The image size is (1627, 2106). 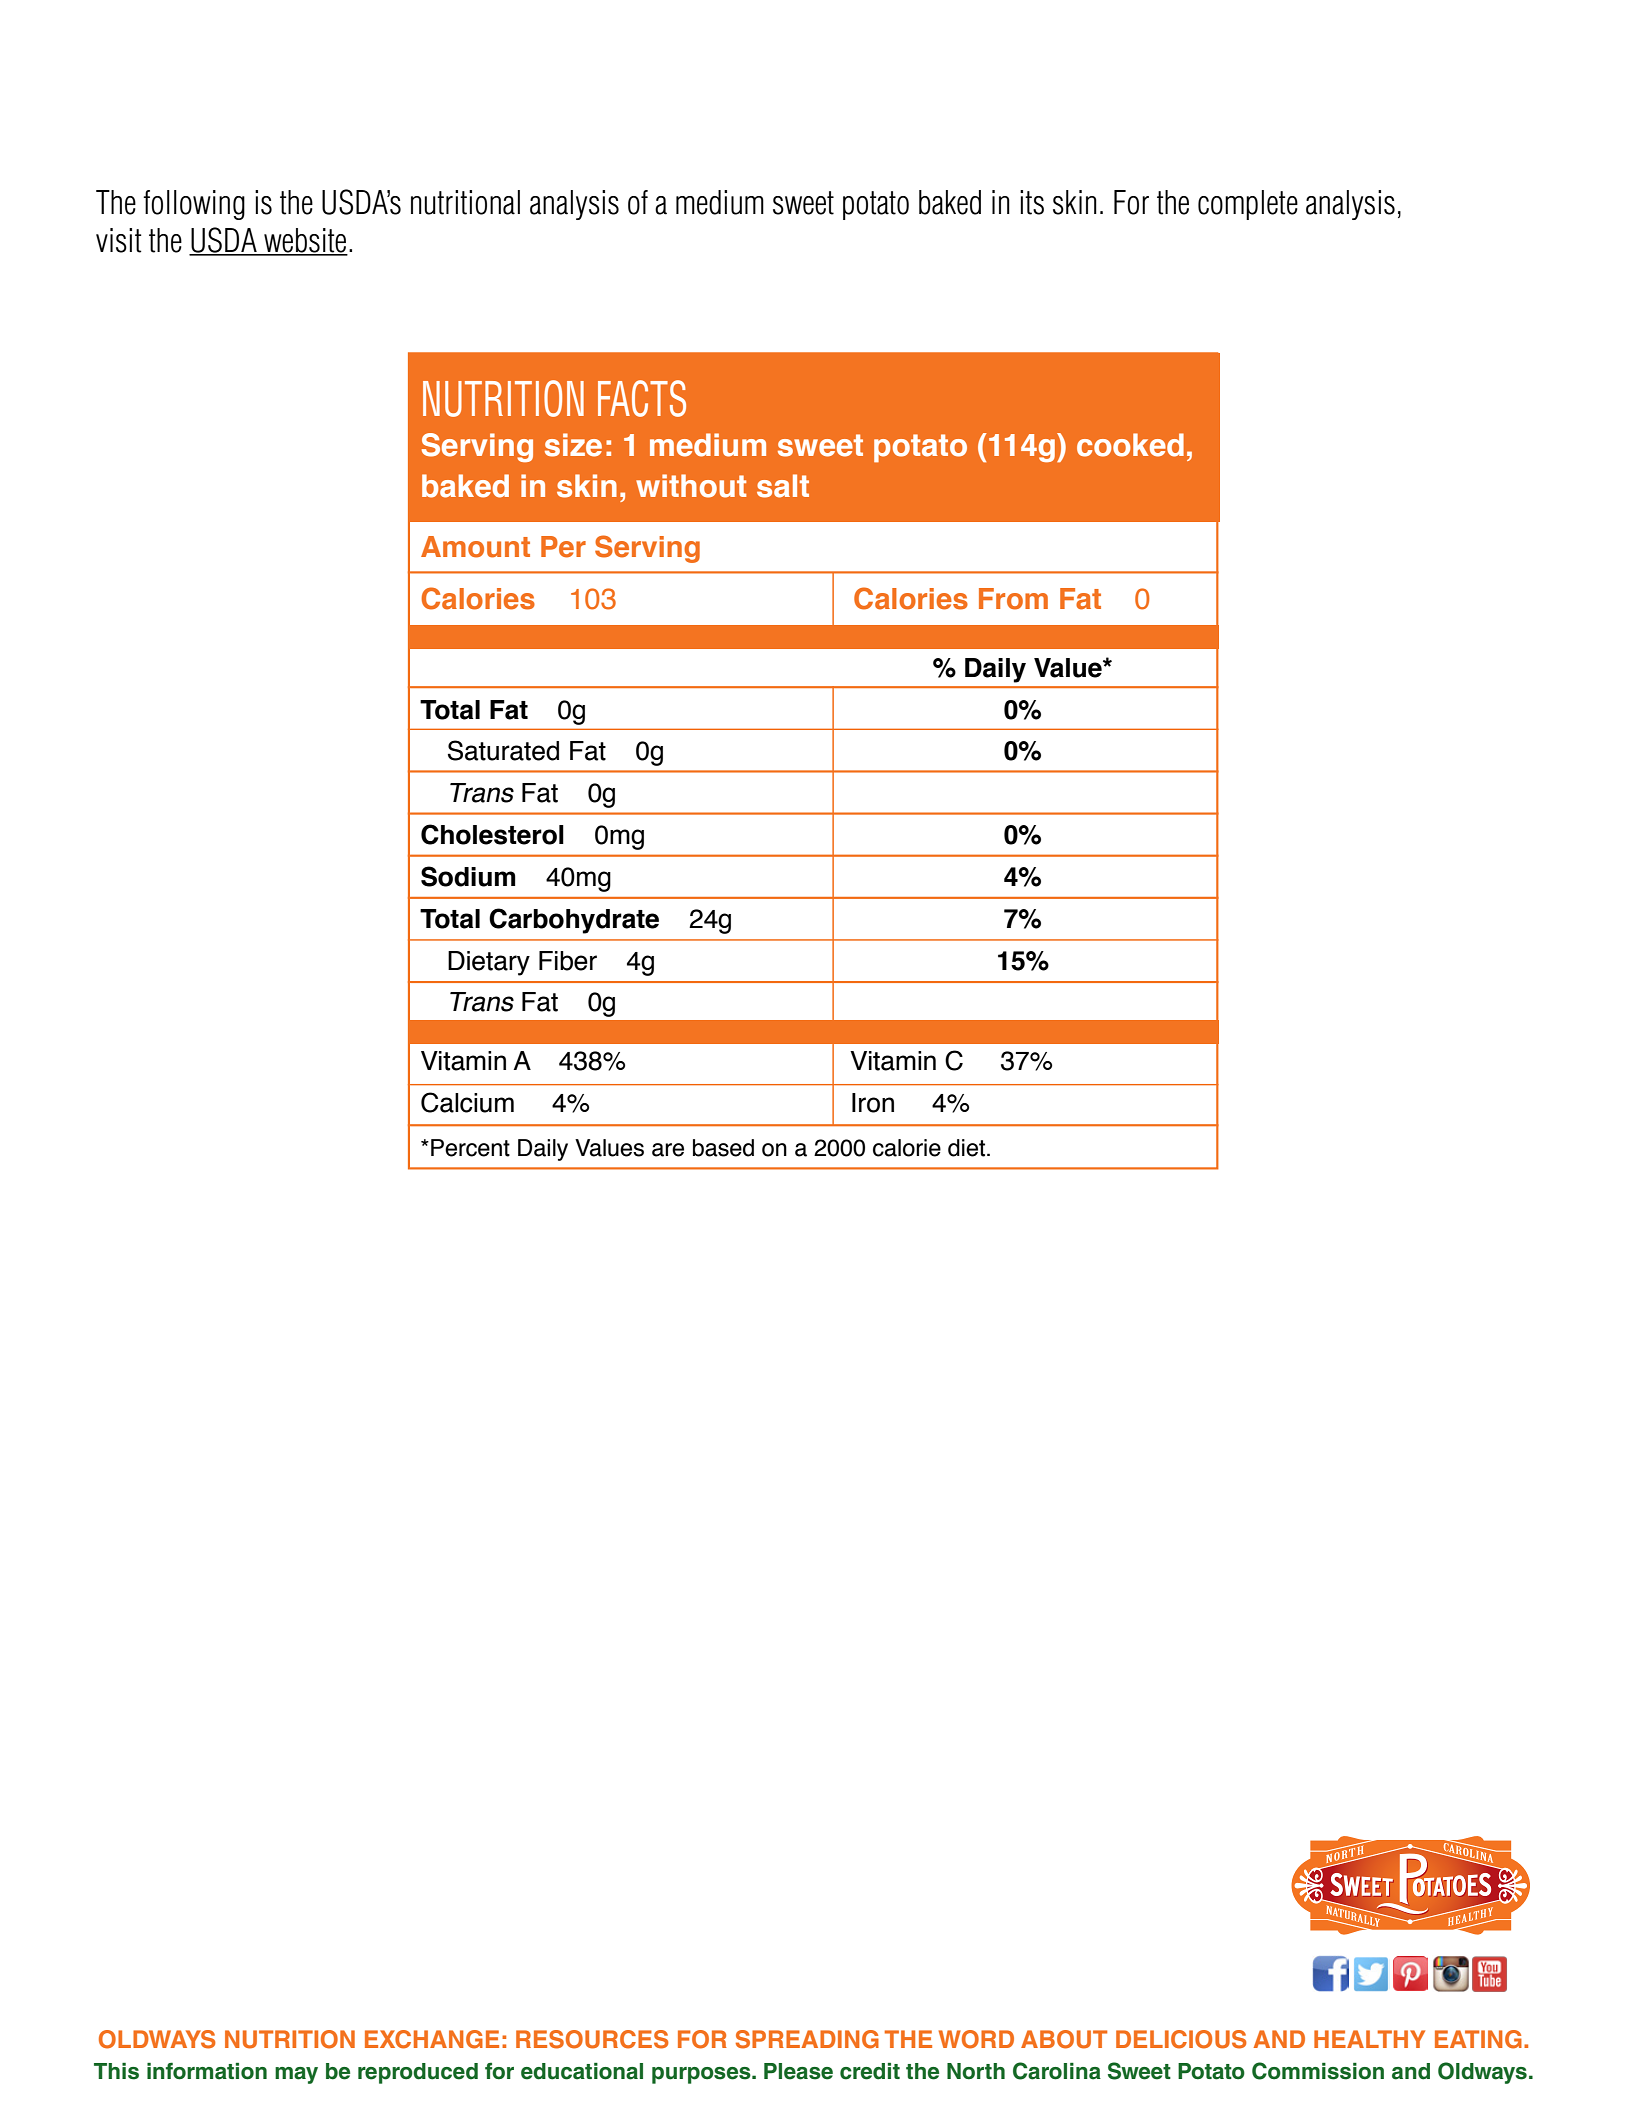 I want to click on Saturated, so click(x=503, y=750).
